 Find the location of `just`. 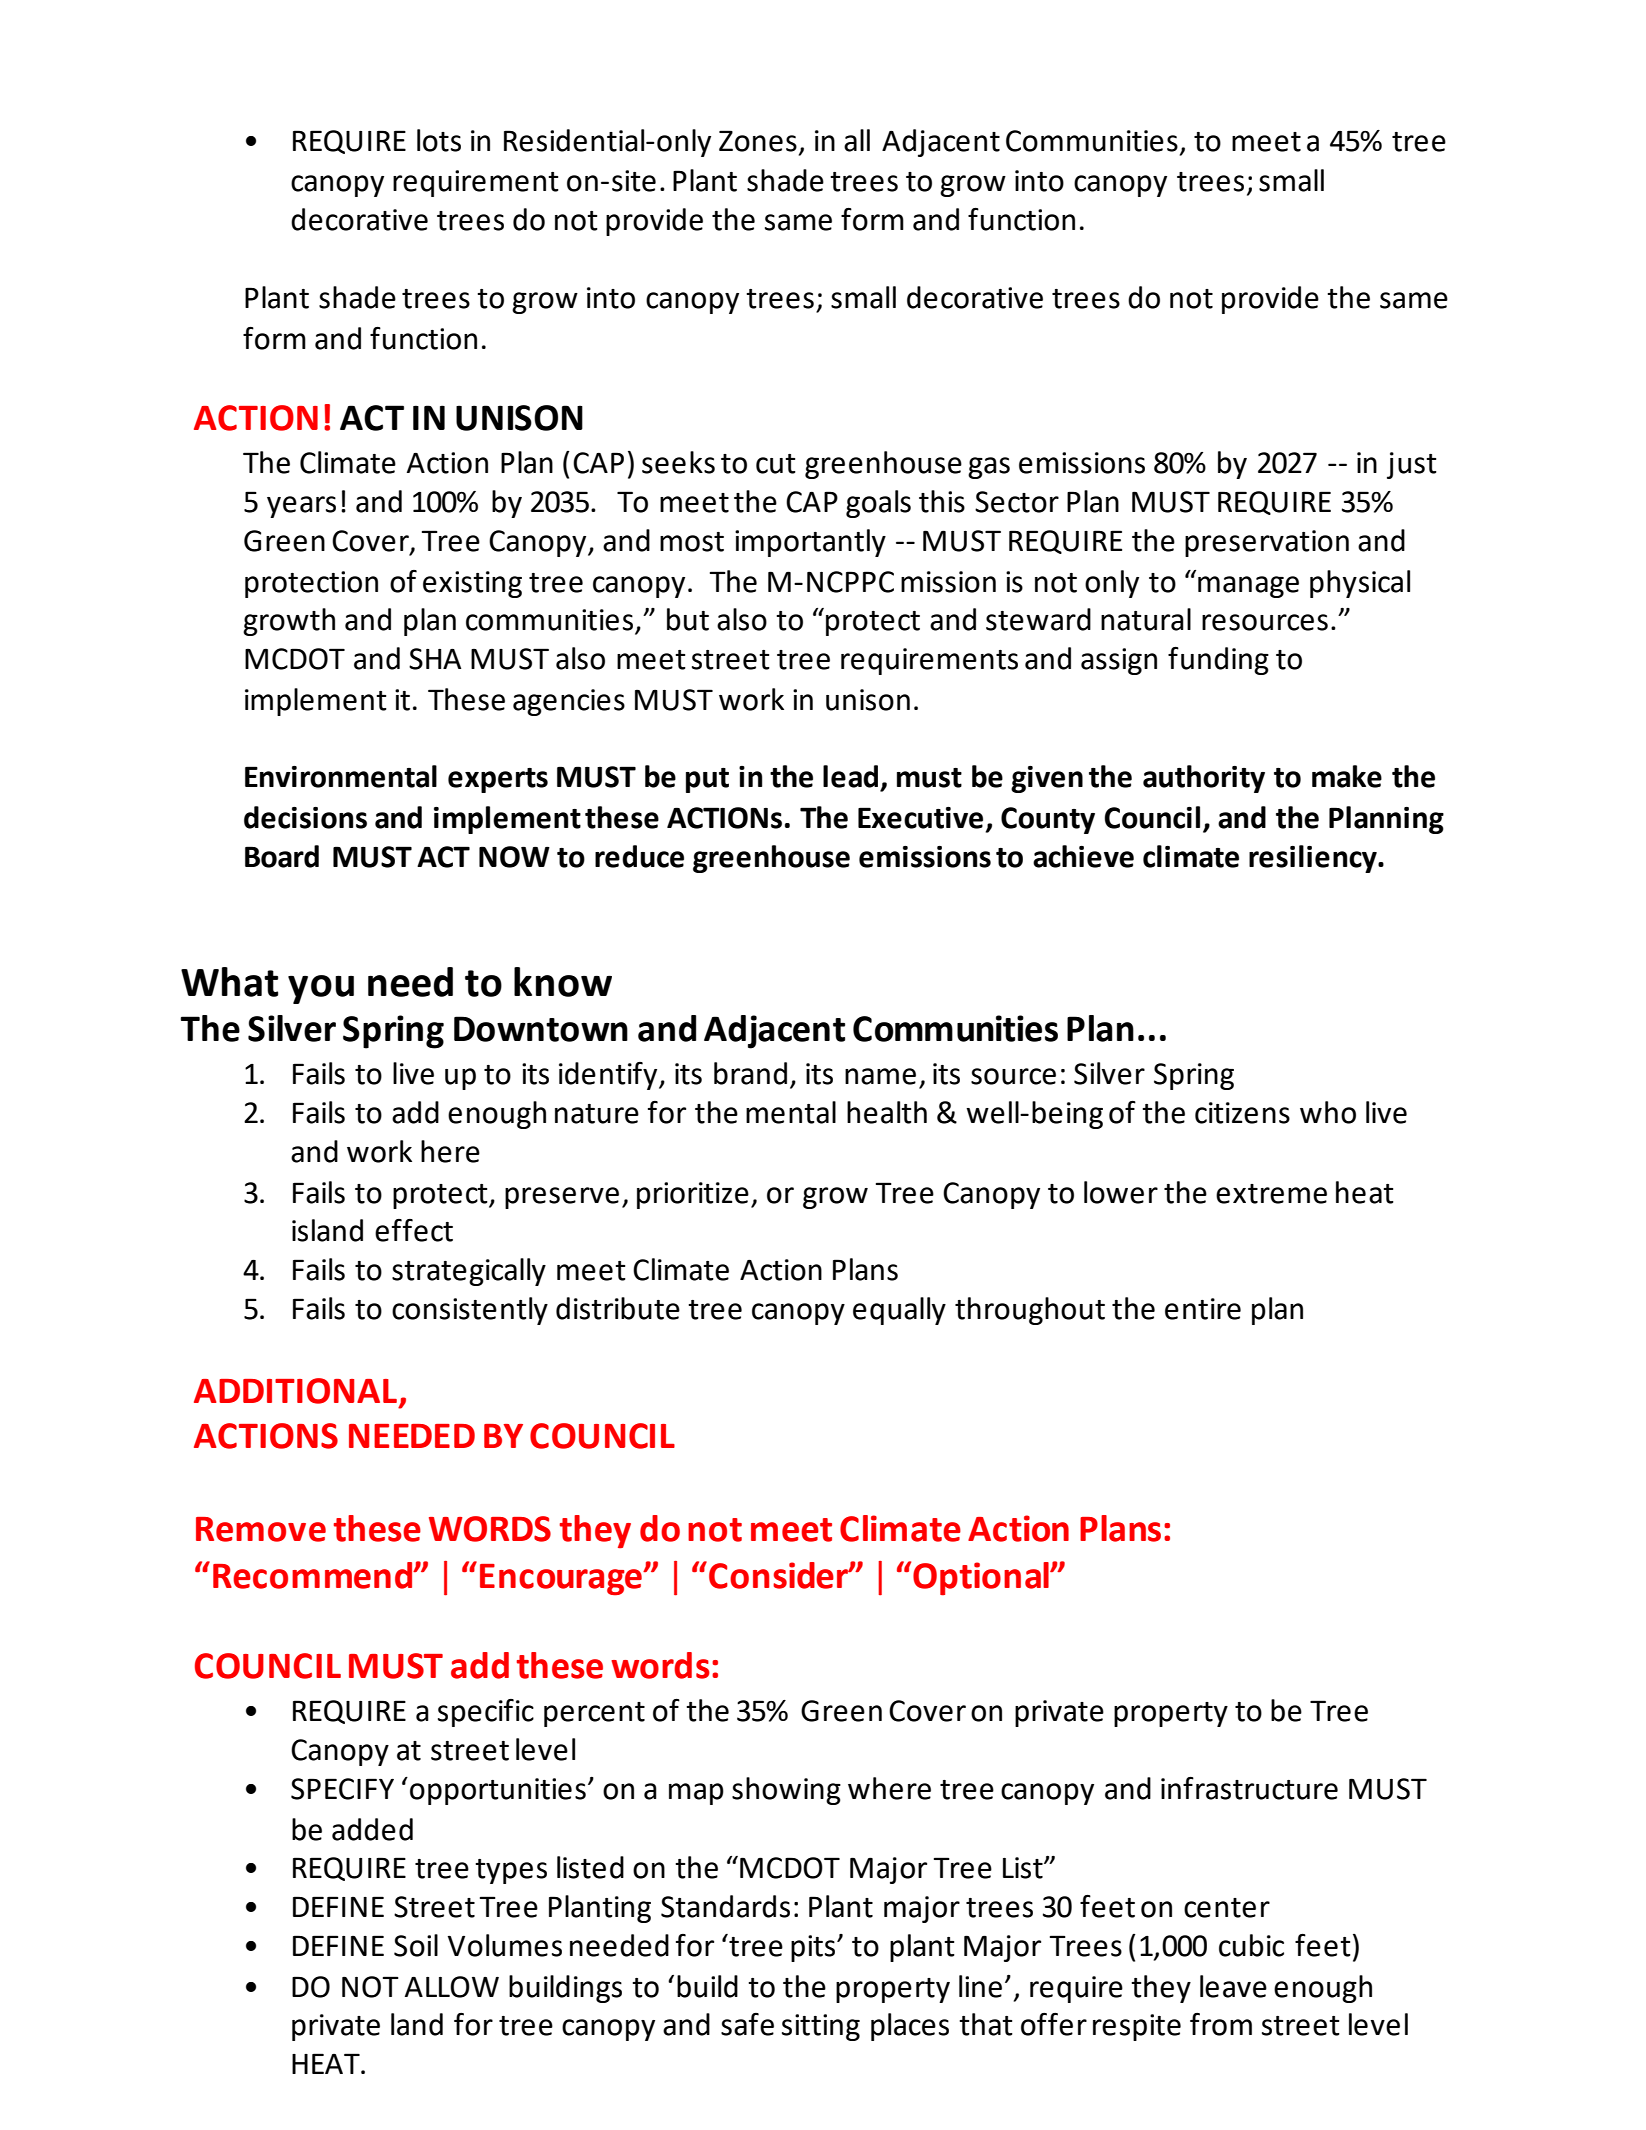

just is located at coordinates (1412, 465).
